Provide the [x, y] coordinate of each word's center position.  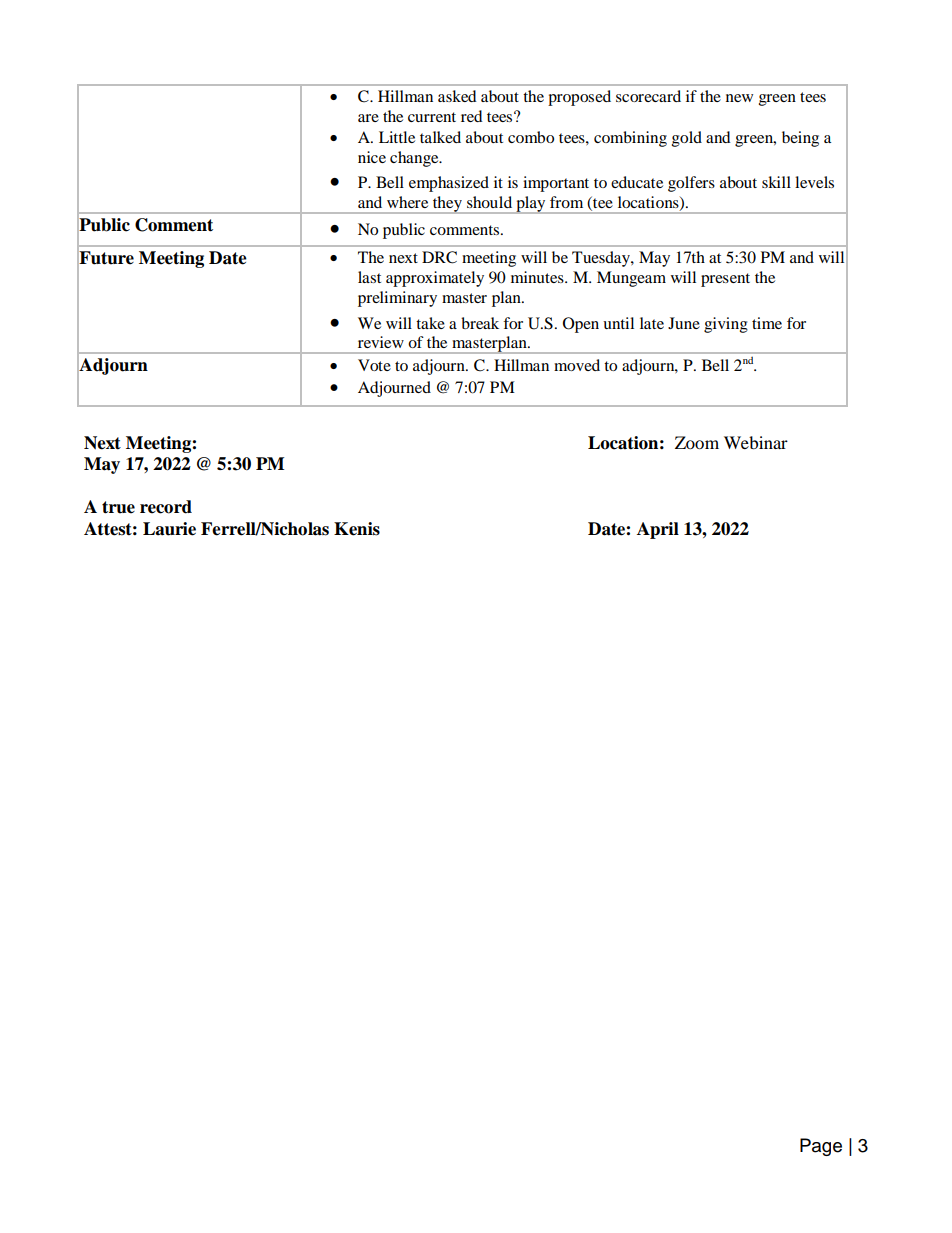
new [739, 98]
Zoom [697, 442]
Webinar [756, 442]
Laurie [169, 529]
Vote [374, 365]
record [166, 507]
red [472, 116]
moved [577, 365]
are [368, 118]
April [658, 530]
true [118, 507]
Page [821, 1147]
